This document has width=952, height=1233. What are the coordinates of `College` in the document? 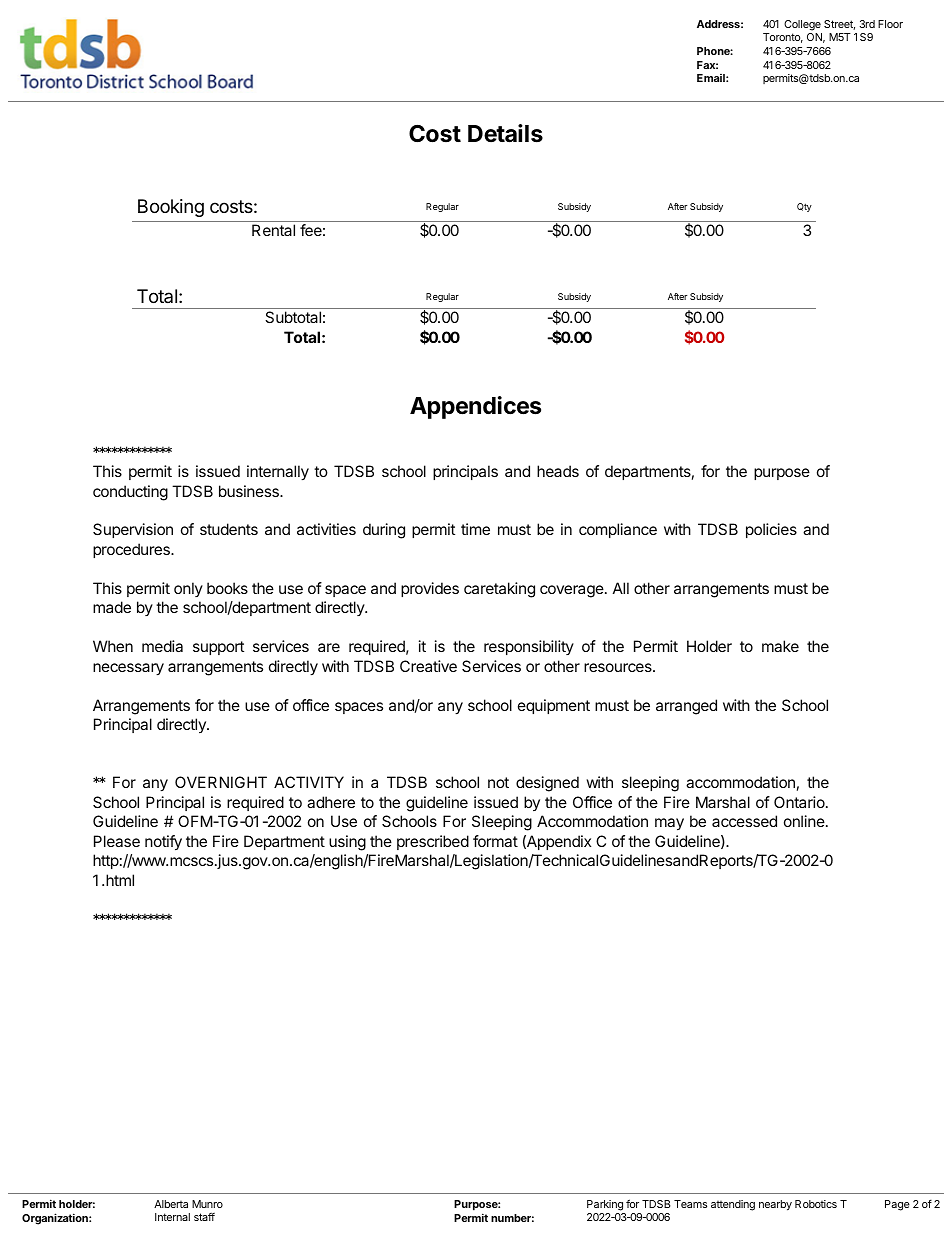 It's located at (802, 25).
